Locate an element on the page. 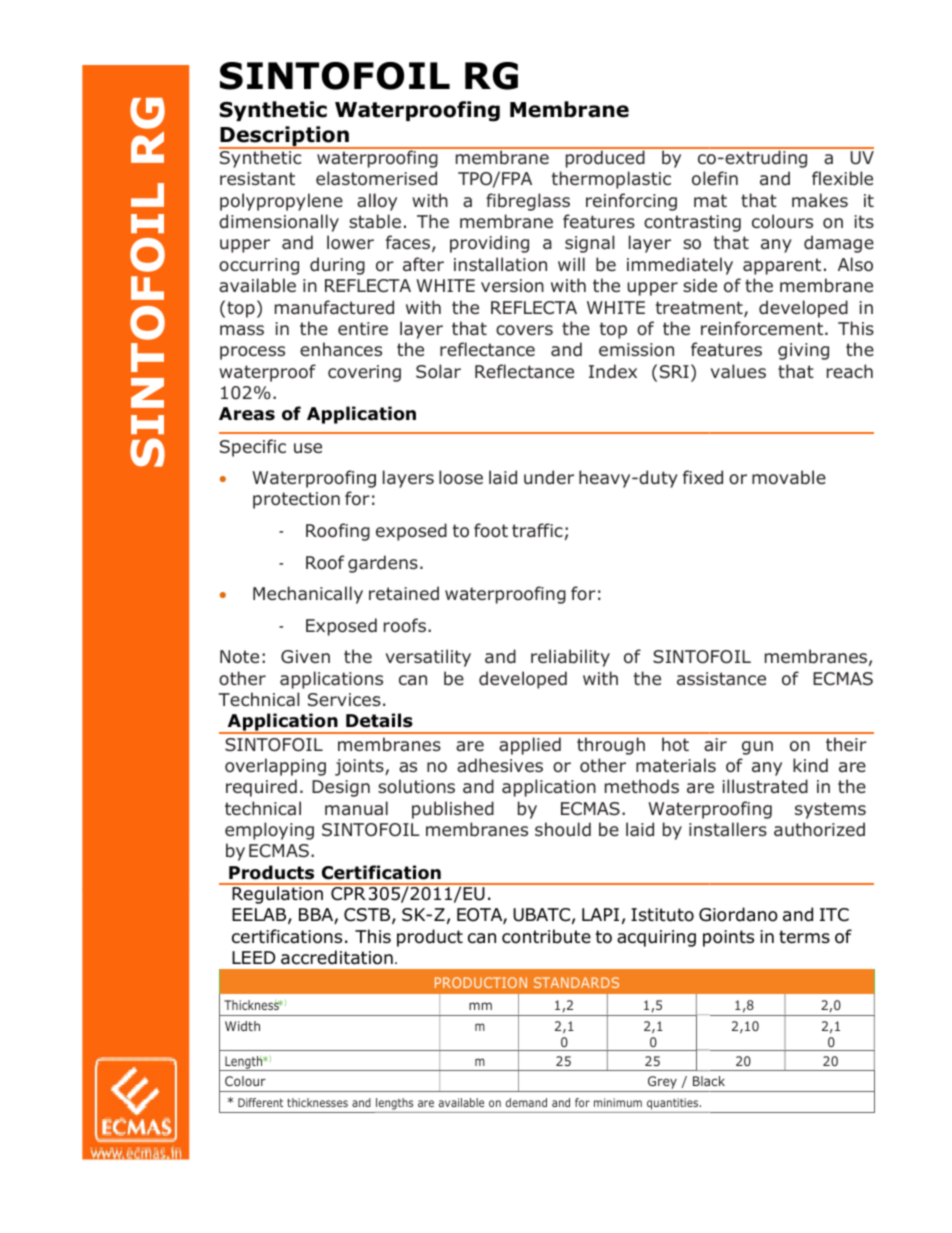  Width is located at coordinates (242, 1026).
